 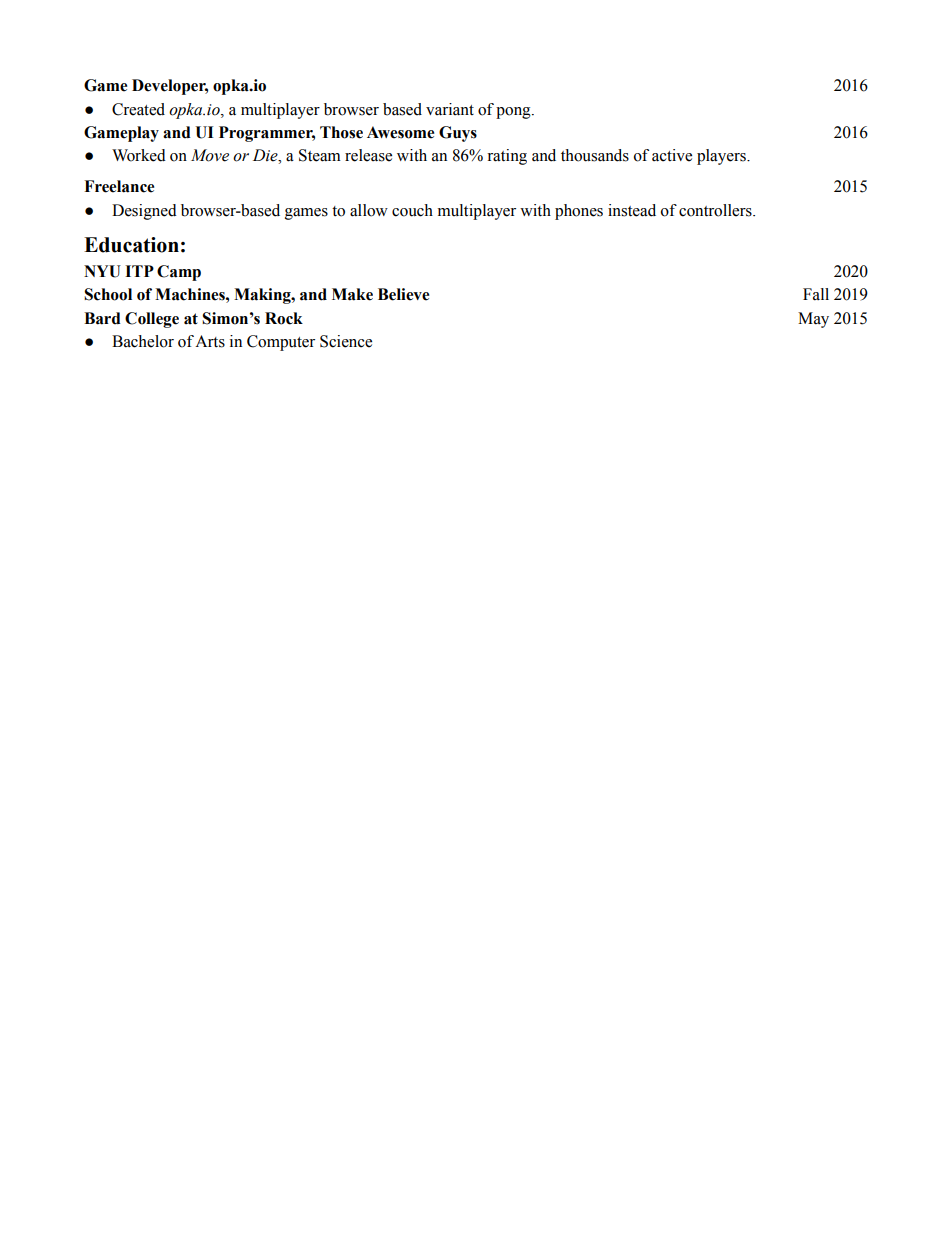 I want to click on controllers, so click(x=716, y=210).
